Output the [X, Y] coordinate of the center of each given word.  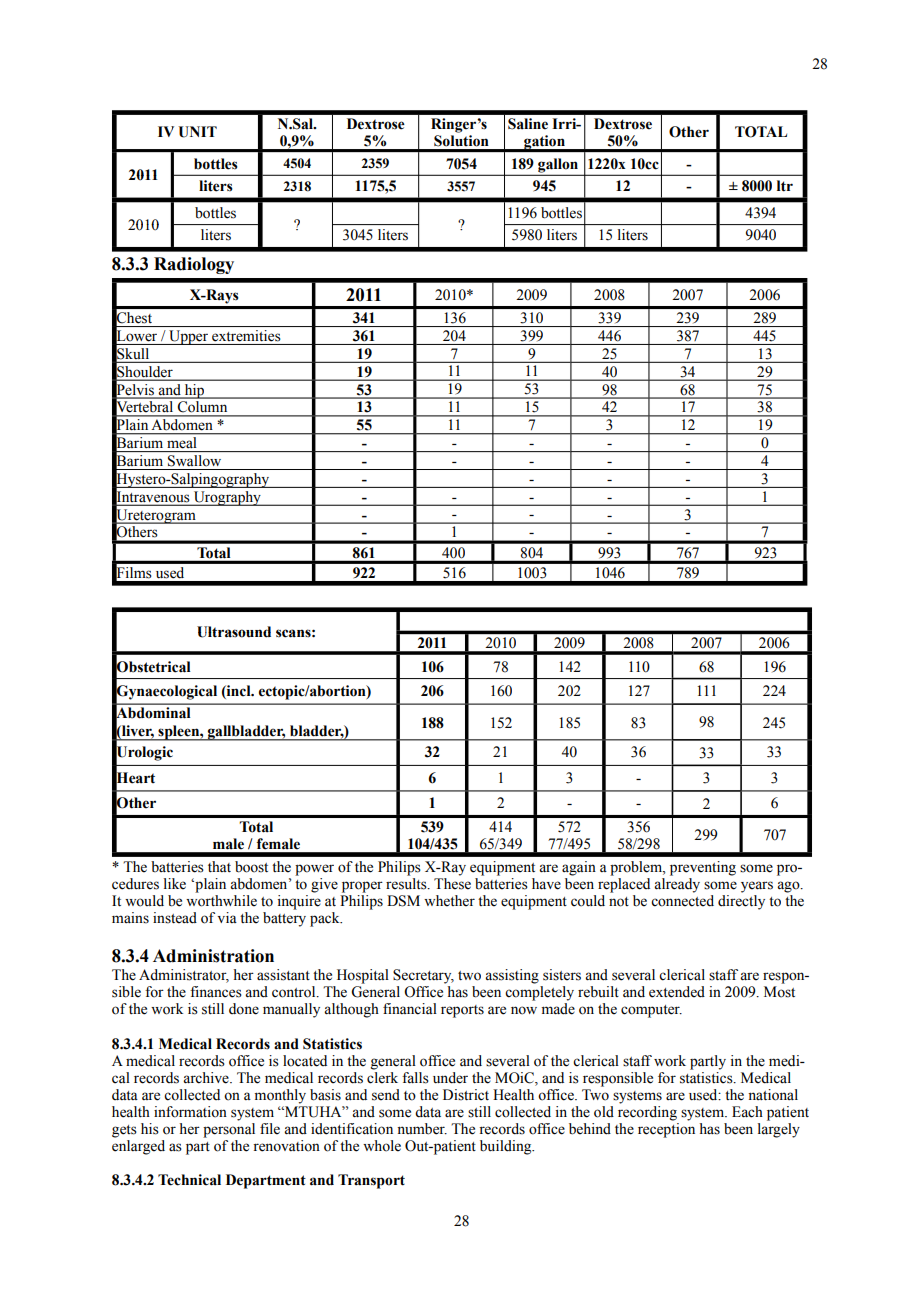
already [677, 884]
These [452, 882]
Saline [528, 124]
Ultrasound [234, 632]
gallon [558, 166]
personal [229, 1130]
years [757, 887]
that [219, 866]
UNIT [197, 132]
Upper [189, 337]
